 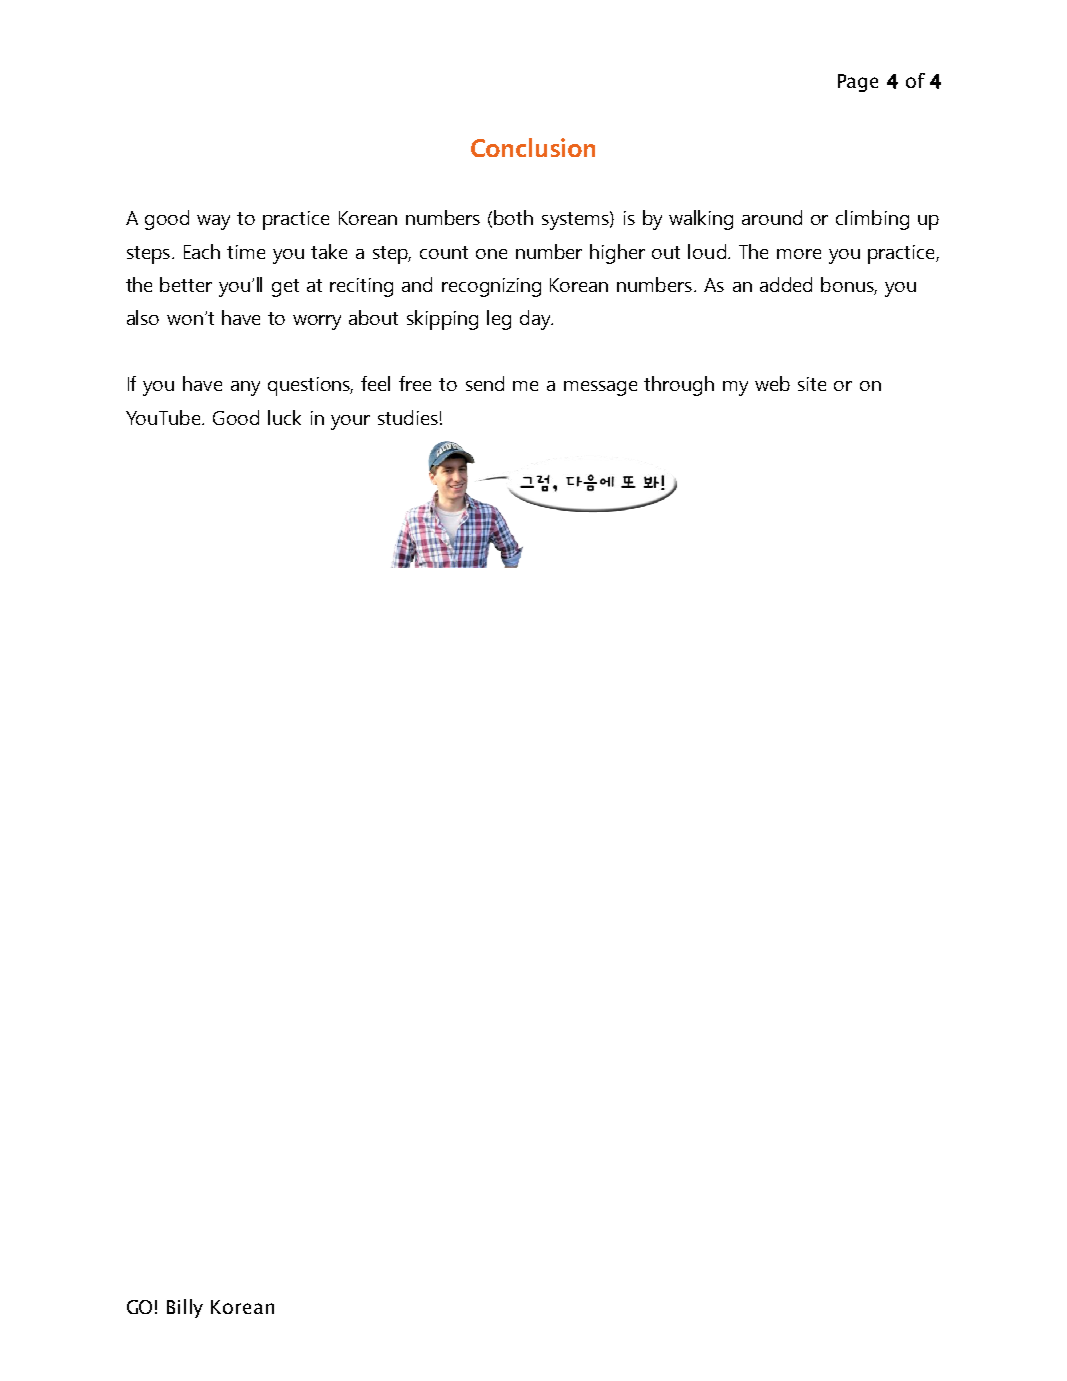 What do you see at coordinates (772, 383) in the screenshot?
I see `web` at bounding box center [772, 383].
